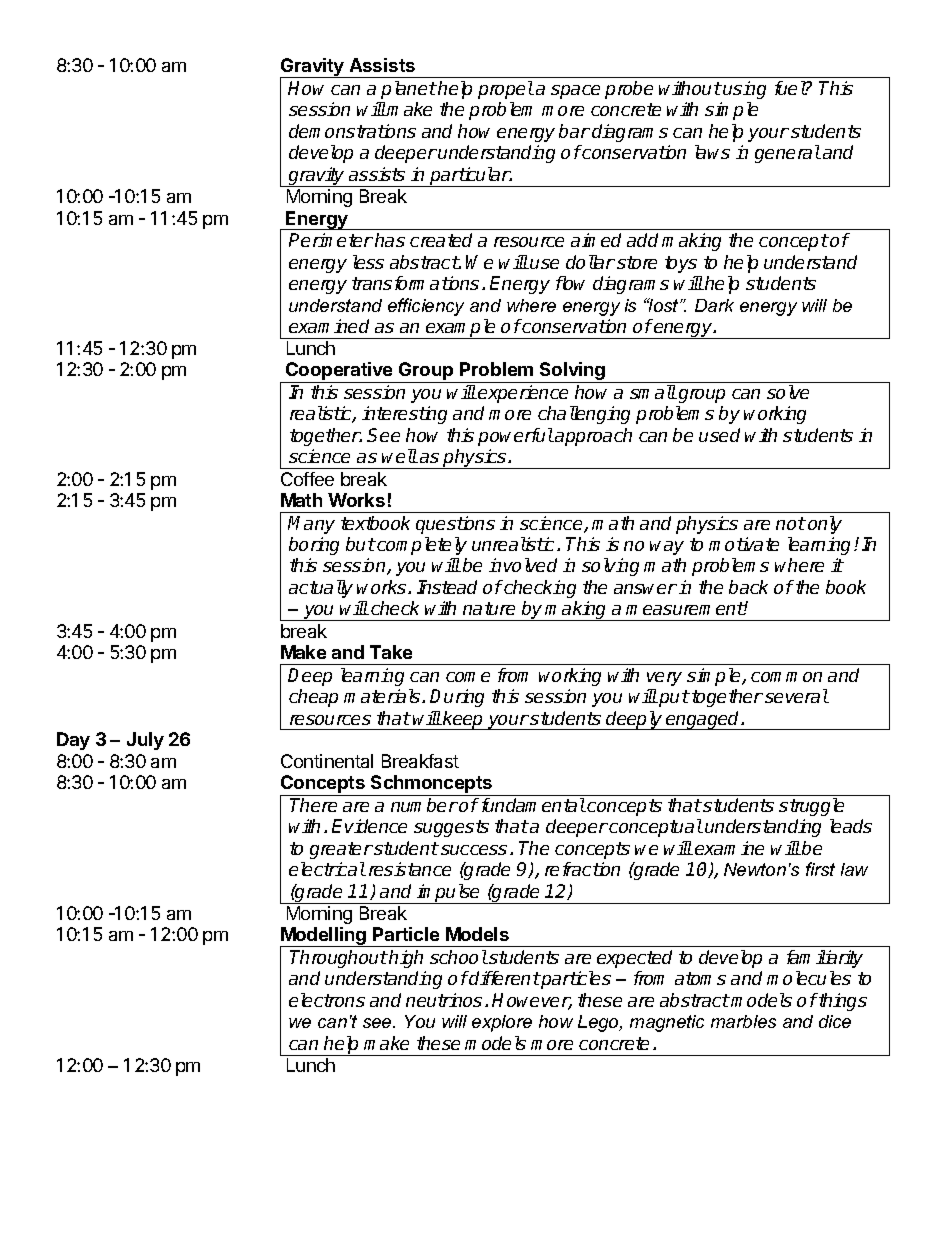  Describe the element at coordinates (744, 90) in the page. I see `using` at that location.
